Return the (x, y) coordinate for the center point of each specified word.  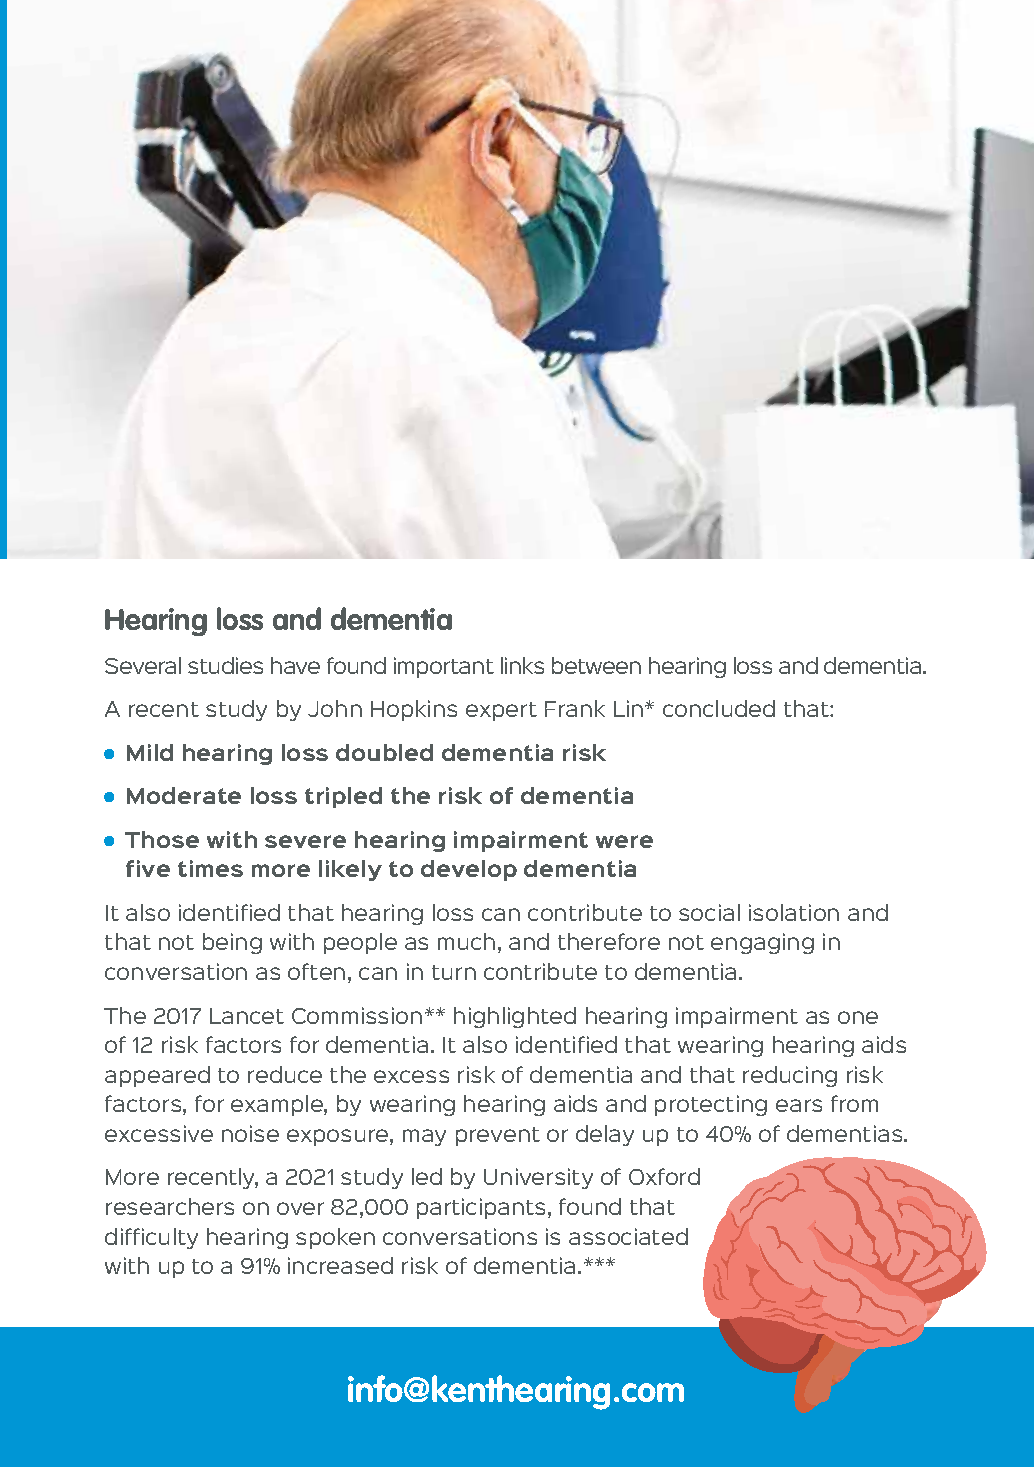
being (232, 943)
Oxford (664, 1176)
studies (225, 665)
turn (454, 972)
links (522, 665)
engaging (762, 943)
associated (628, 1236)
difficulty (151, 1238)
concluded (719, 708)
